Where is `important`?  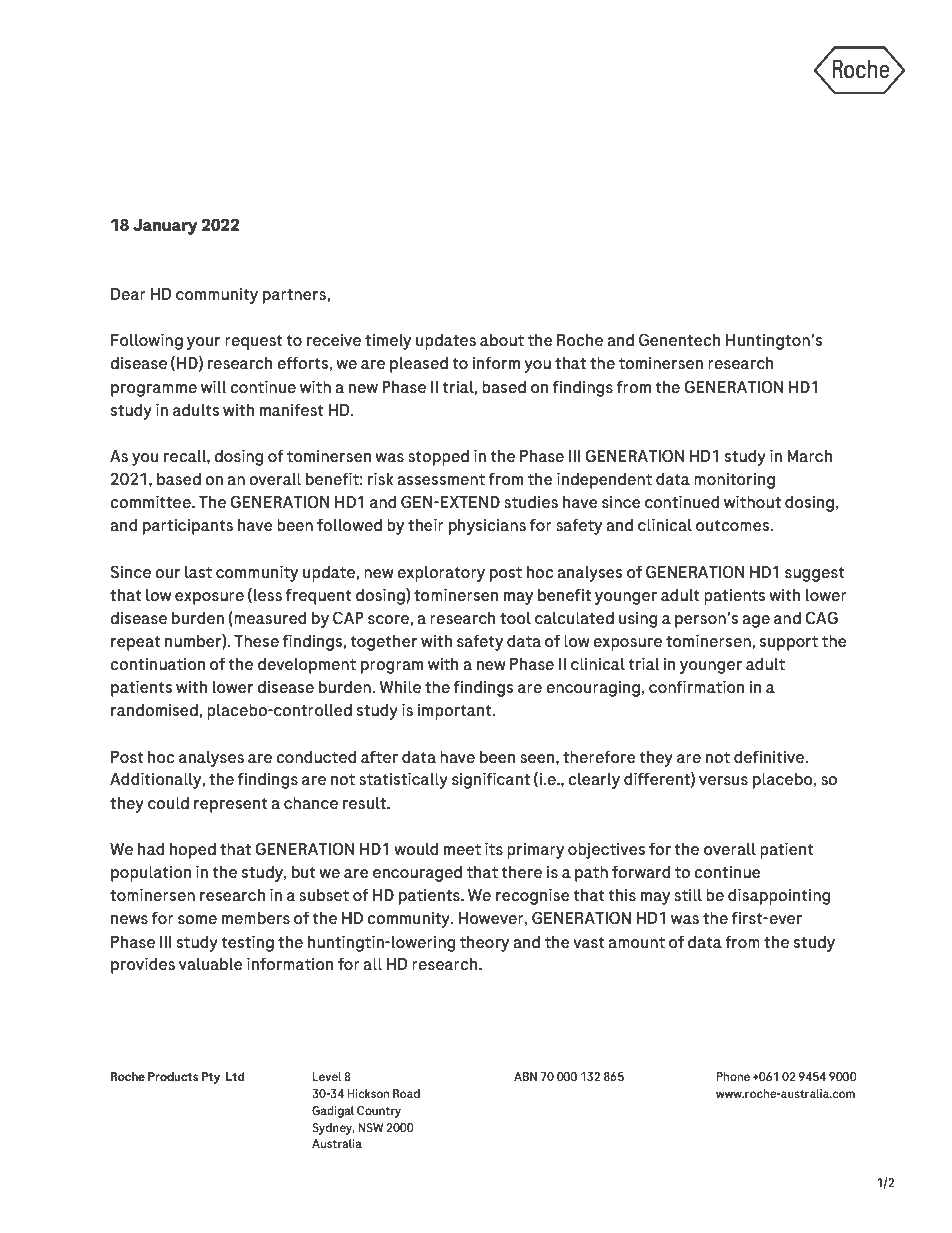
important is located at coordinates (455, 711).
